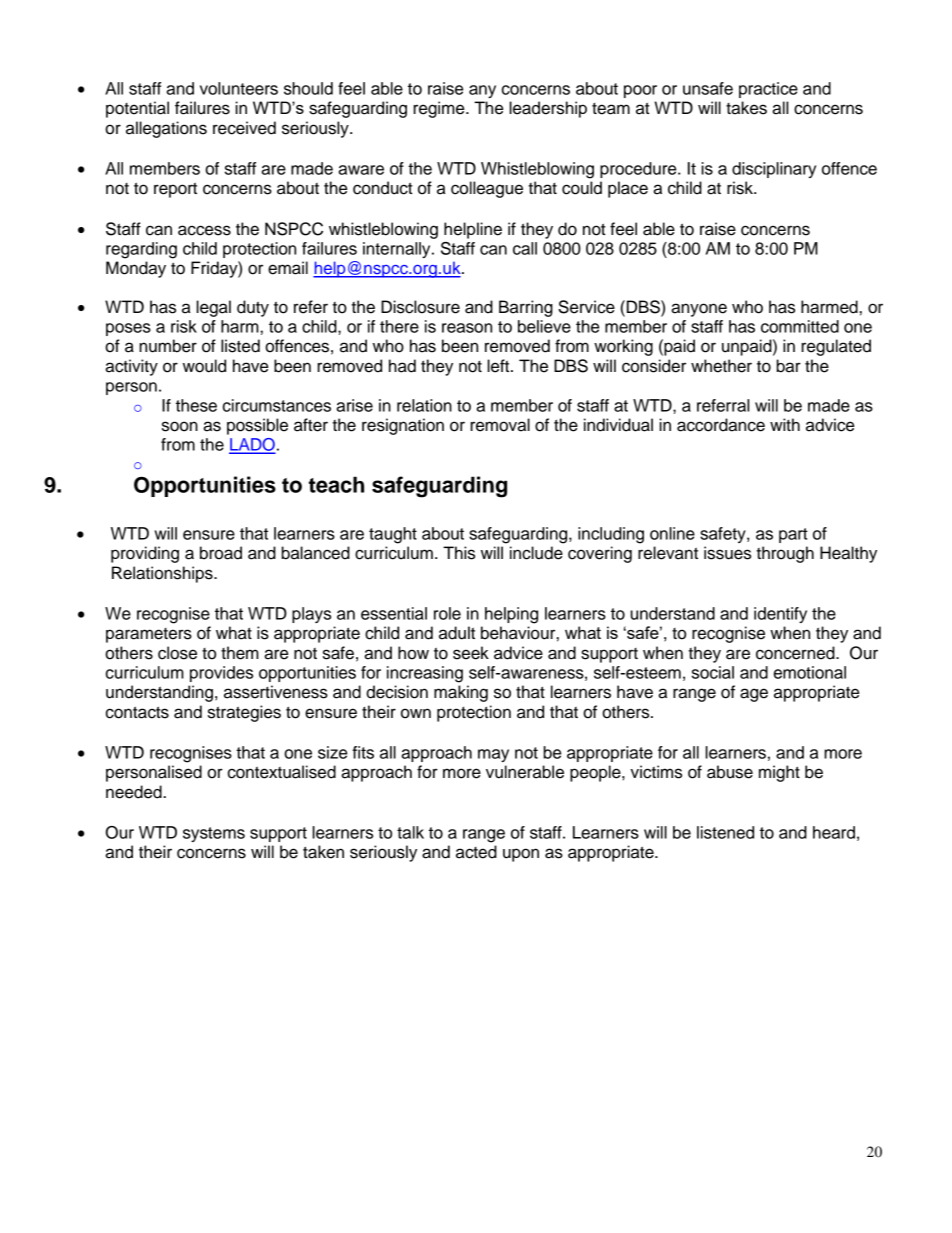 This screenshot has height=1233, width=952. What do you see at coordinates (746, 108) in the screenshot?
I see `takes` at bounding box center [746, 108].
